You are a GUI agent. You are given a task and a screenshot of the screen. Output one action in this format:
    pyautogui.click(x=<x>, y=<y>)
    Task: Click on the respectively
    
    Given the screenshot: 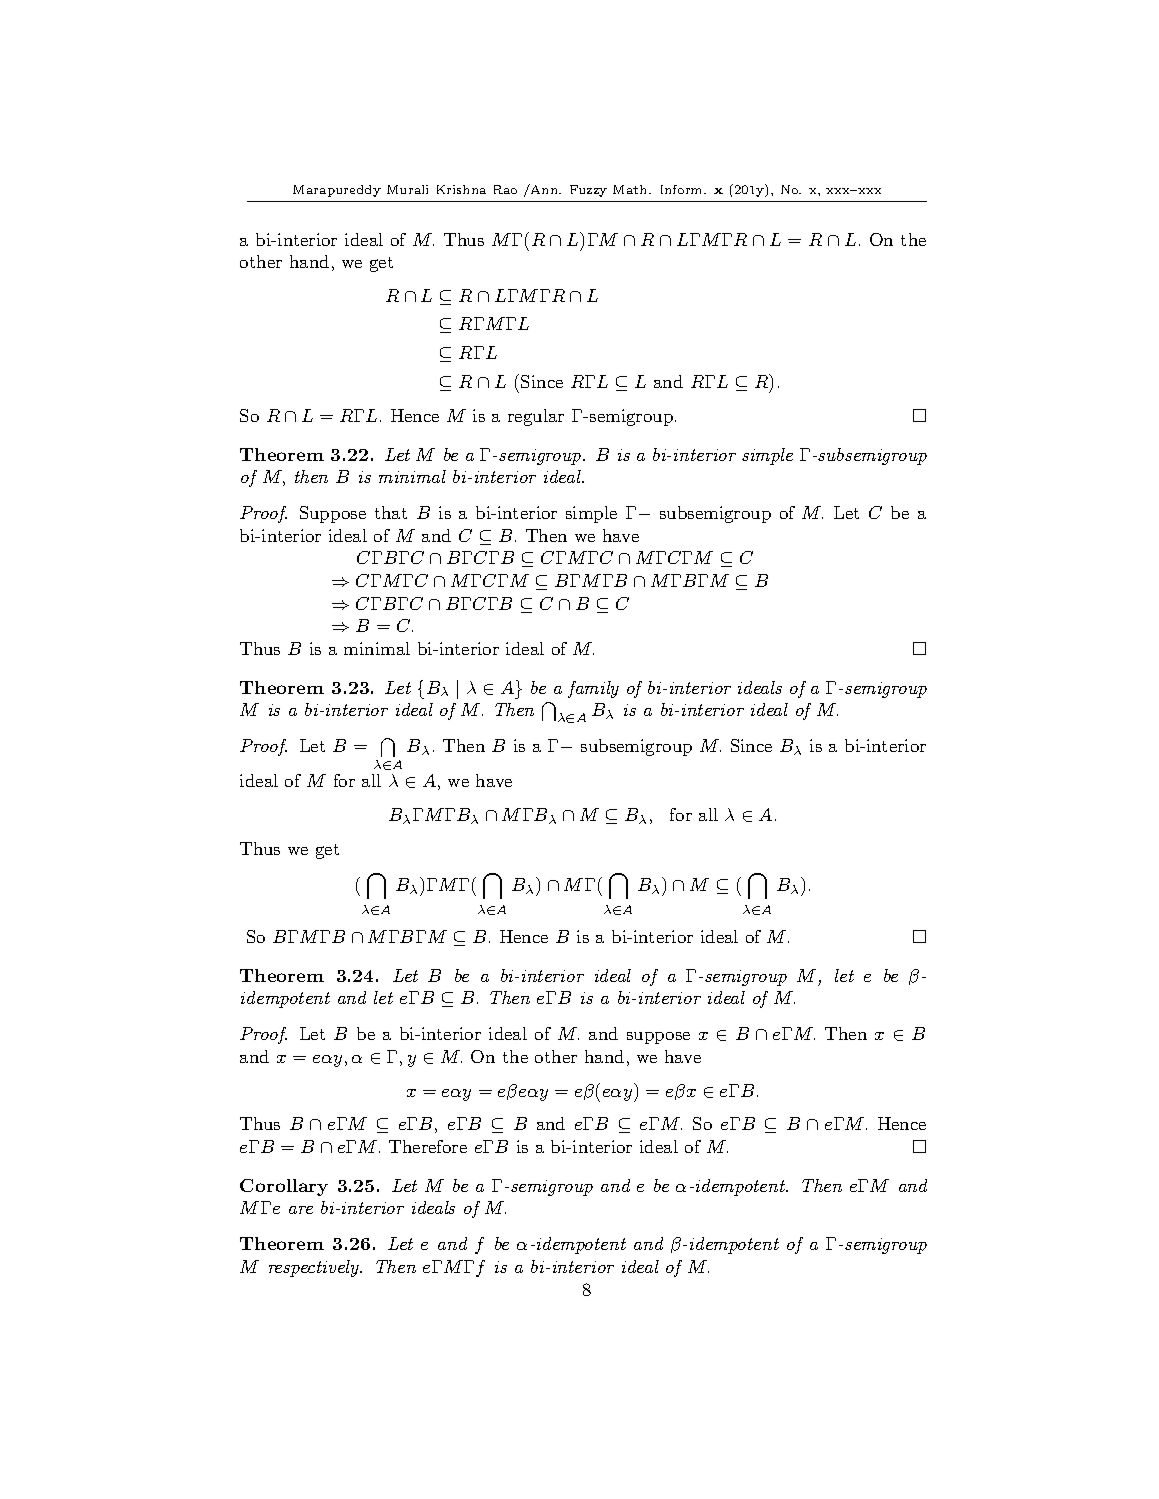 What is the action you would take?
    pyautogui.click(x=315, y=1268)
